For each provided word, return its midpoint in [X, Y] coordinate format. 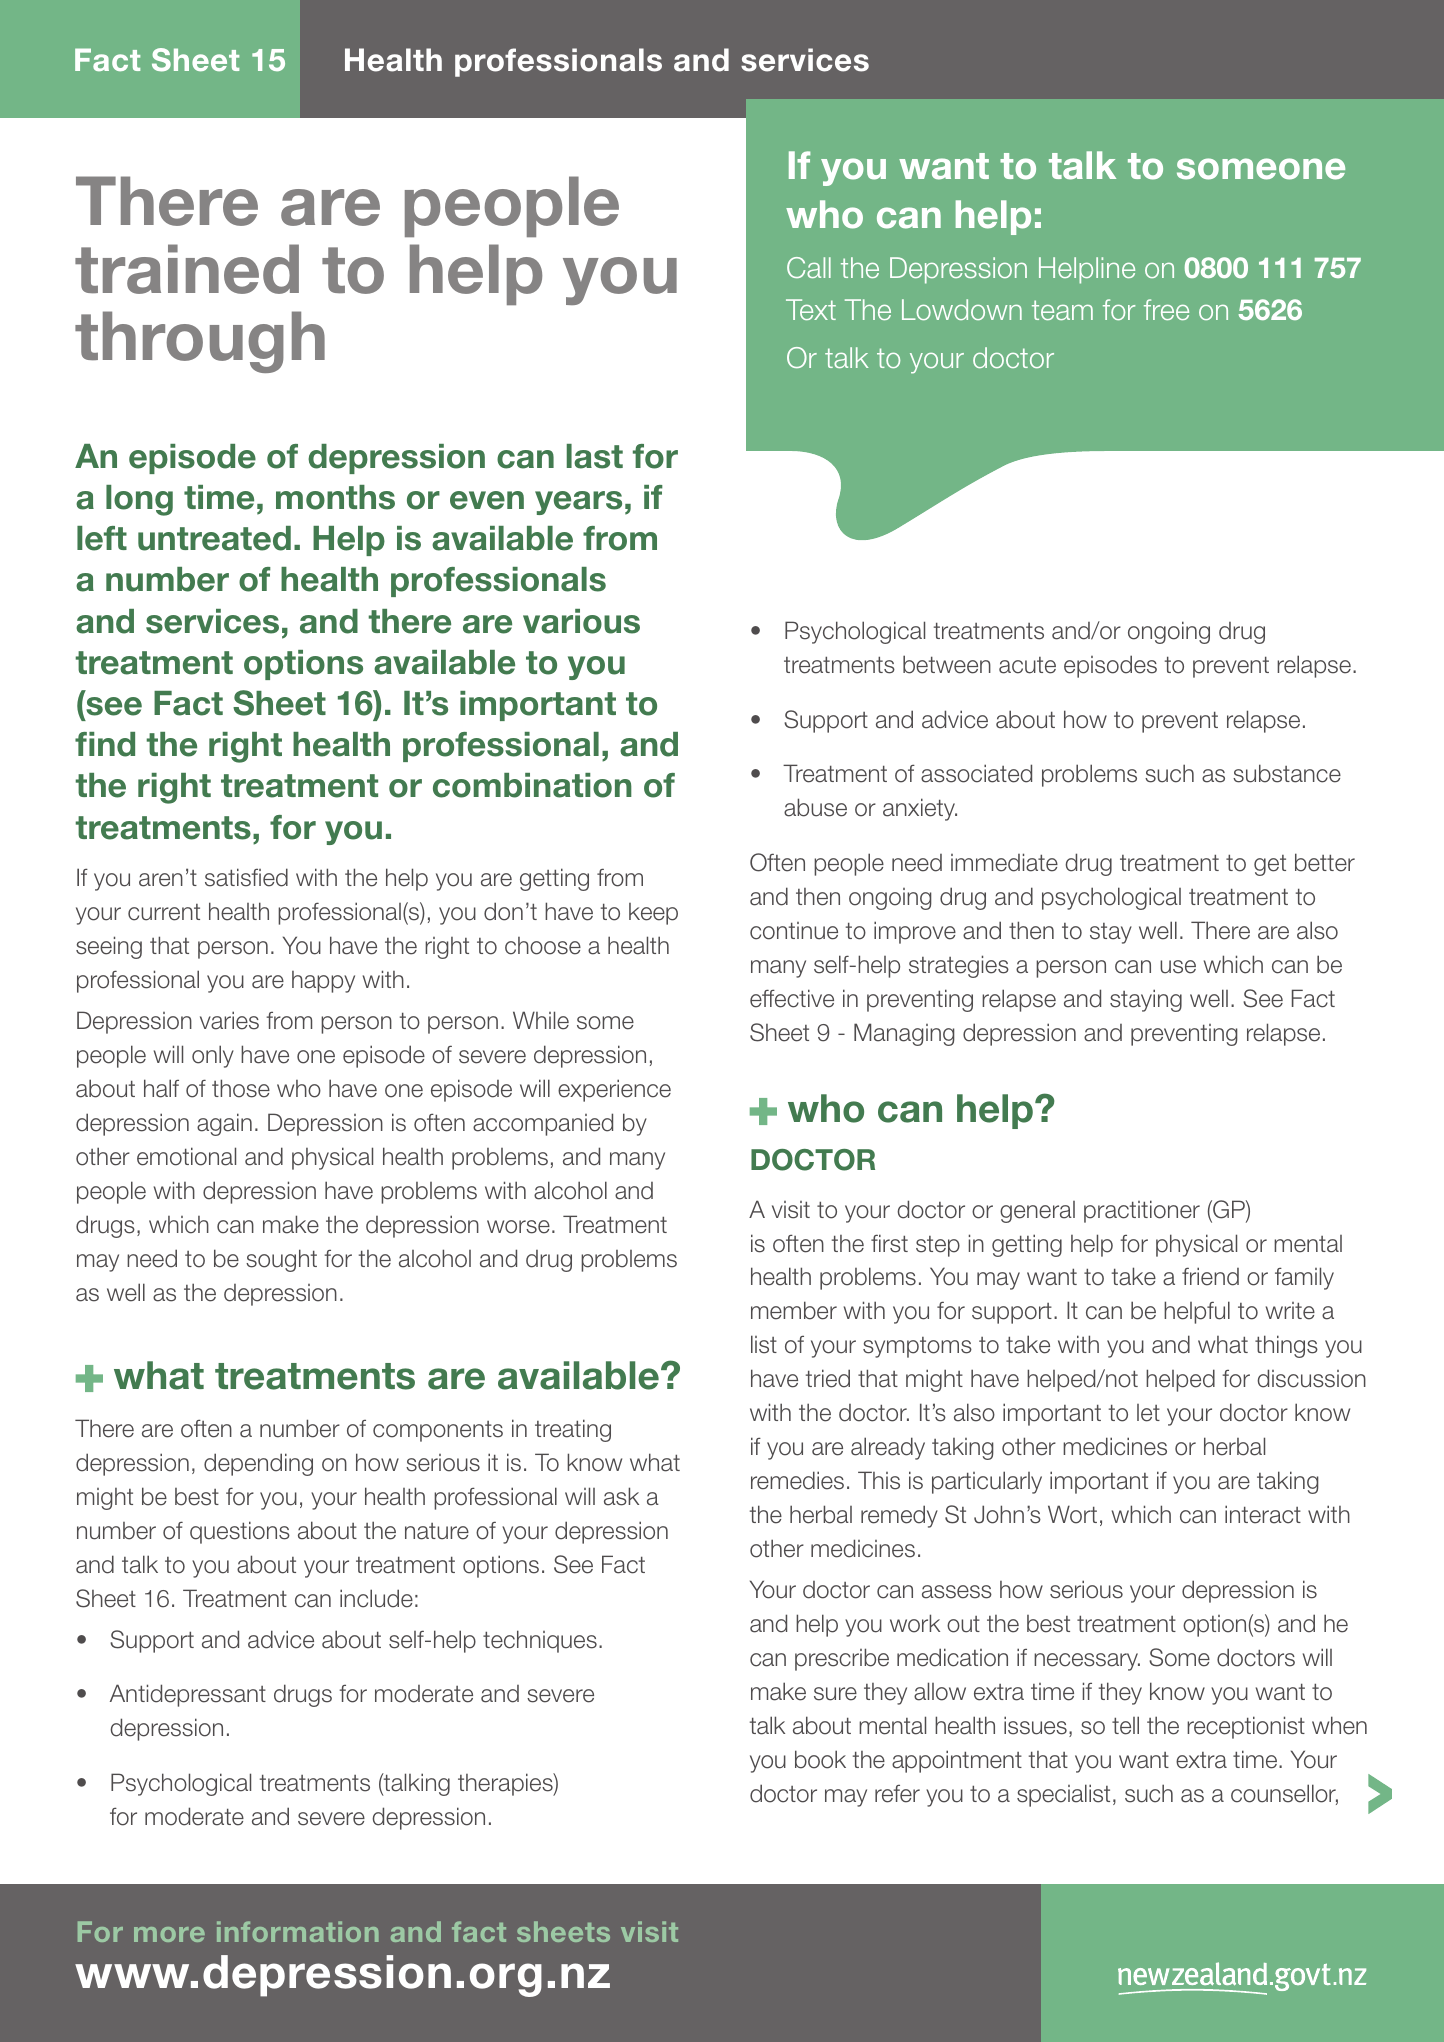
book [820, 1759]
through [200, 342]
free [1166, 309]
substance [1287, 773]
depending [258, 1464]
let [1148, 1413]
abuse [815, 807]
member [794, 1310]
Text [811, 309]
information [298, 1931]
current [164, 912]
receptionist [1246, 1727]
